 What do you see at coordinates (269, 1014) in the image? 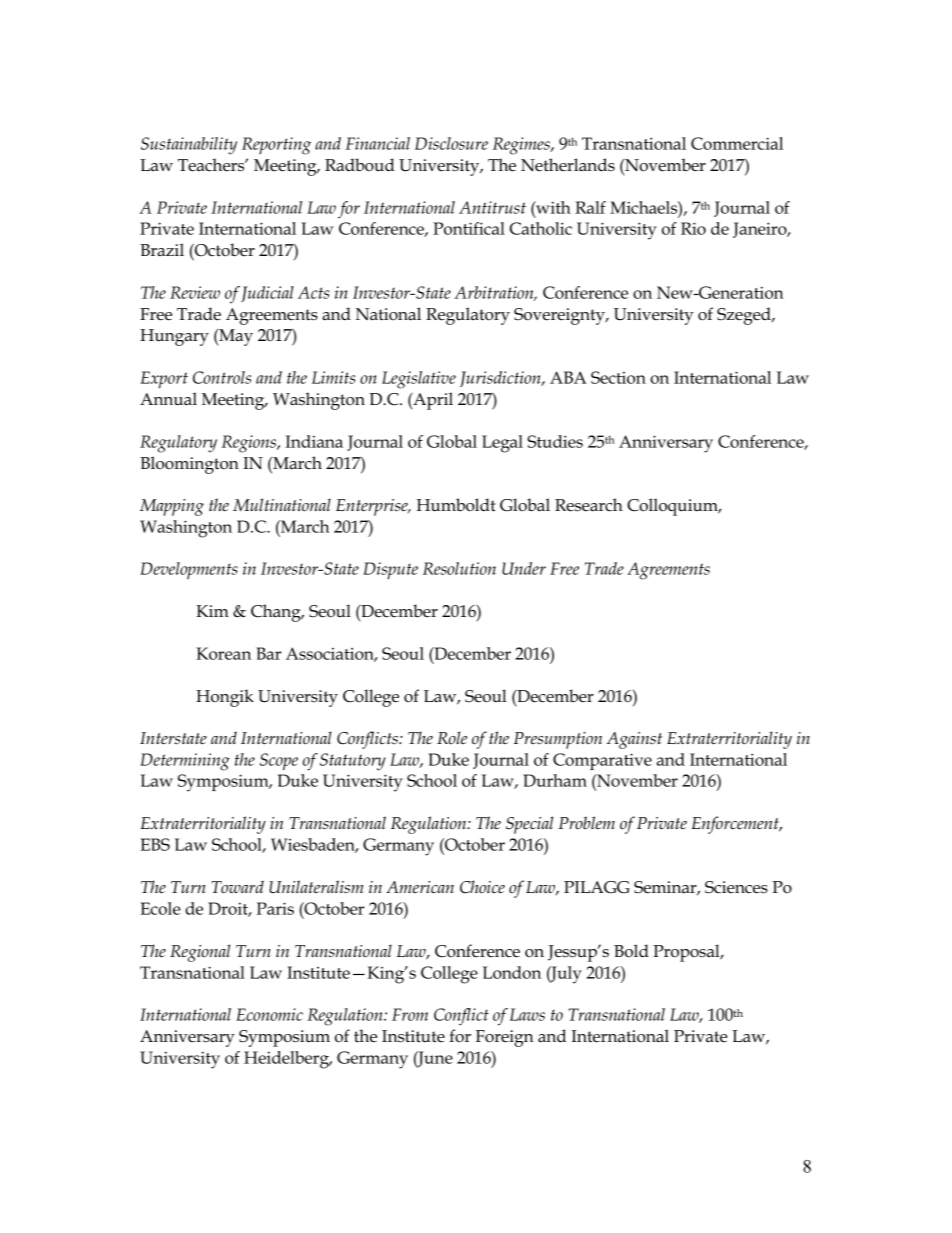
I see `Economic` at bounding box center [269, 1014].
